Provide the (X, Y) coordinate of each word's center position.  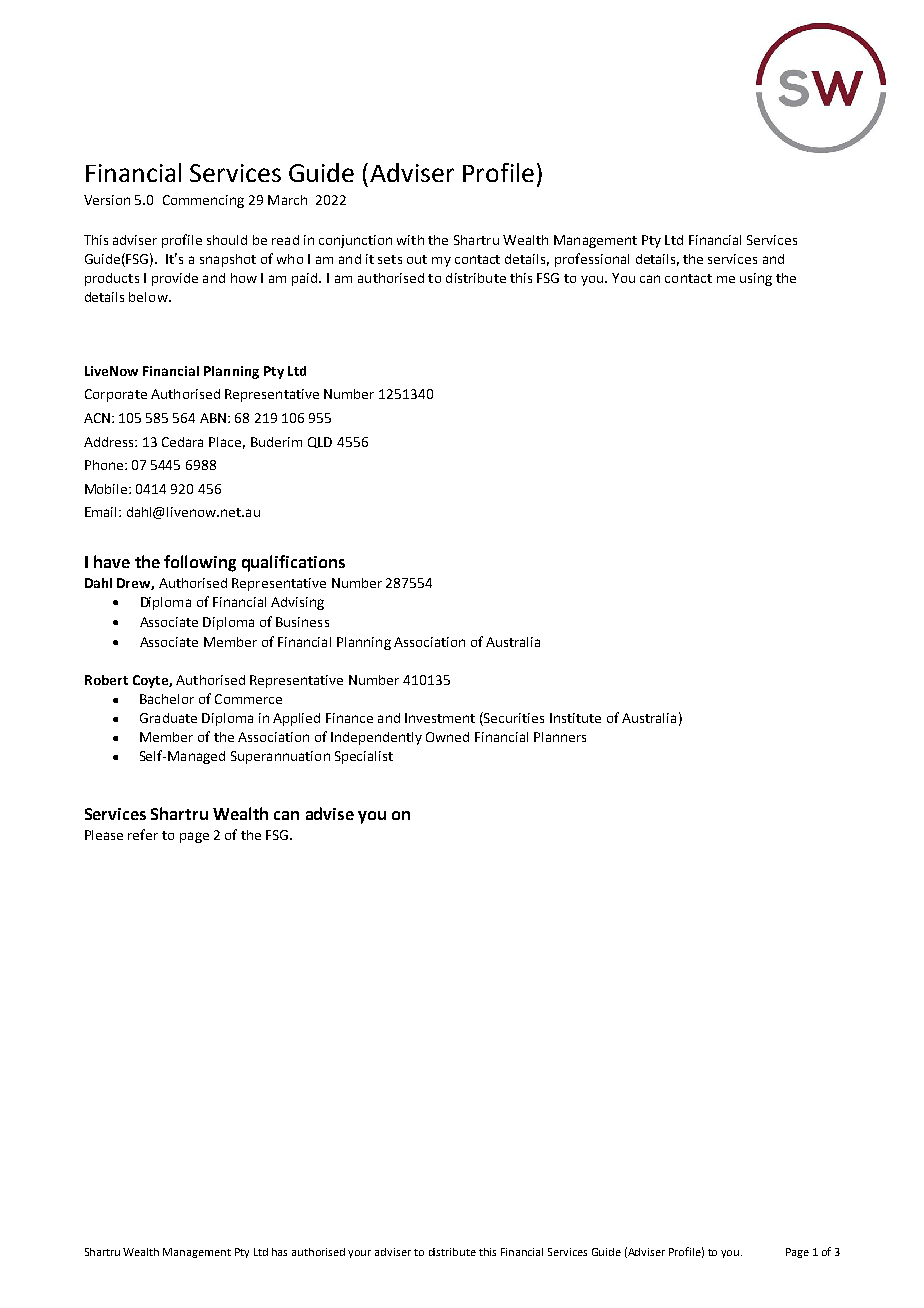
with (410, 240)
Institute (575, 718)
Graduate (168, 718)
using (756, 279)
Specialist (364, 757)
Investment (440, 718)
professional (592, 260)
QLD (320, 442)
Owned (447, 737)
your (359, 1254)
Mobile (107, 489)
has (279, 1252)
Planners (560, 737)
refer (143, 834)
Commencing (203, 201)
